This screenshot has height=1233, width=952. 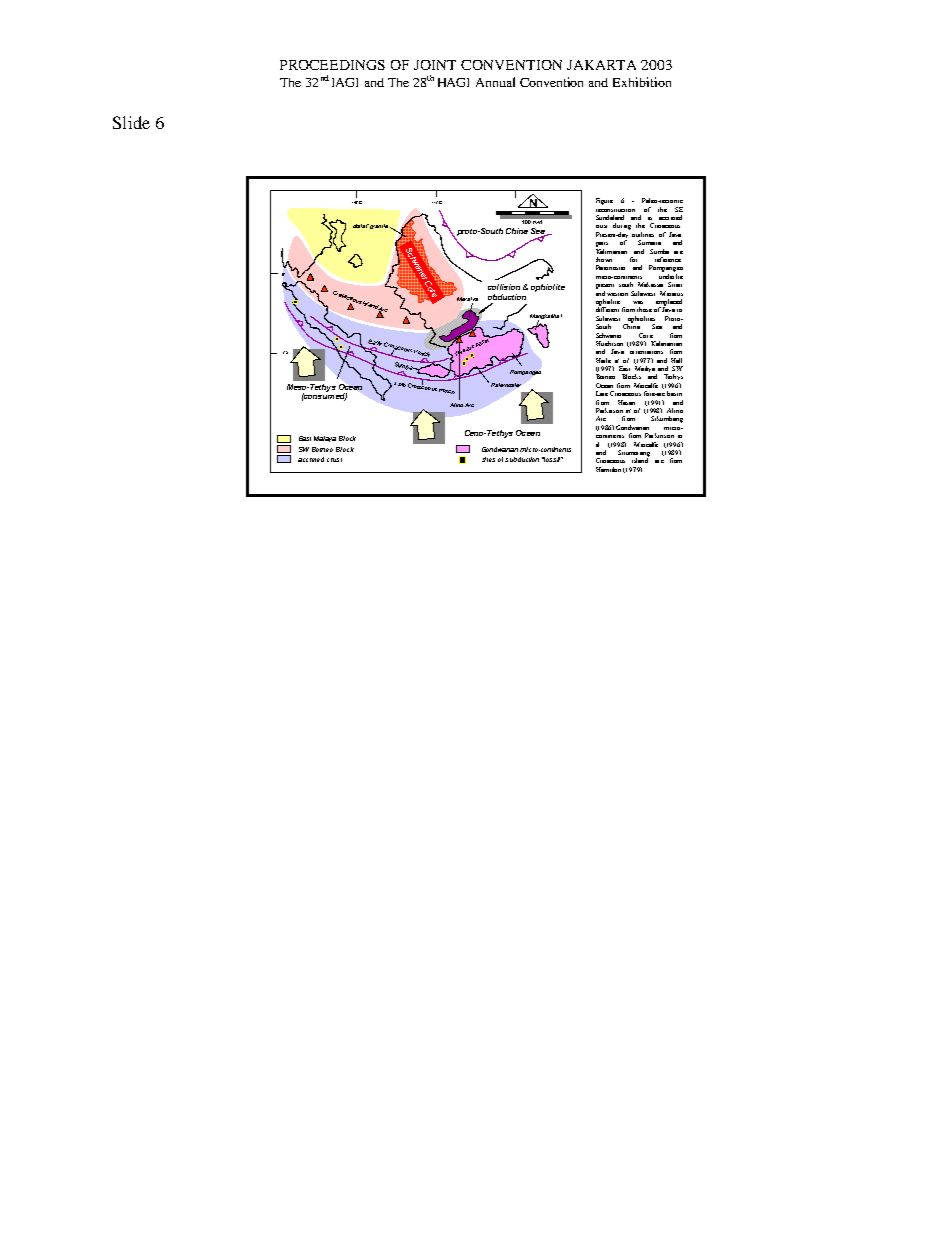 I want to click on Figure, so click(x=604, y=201).
